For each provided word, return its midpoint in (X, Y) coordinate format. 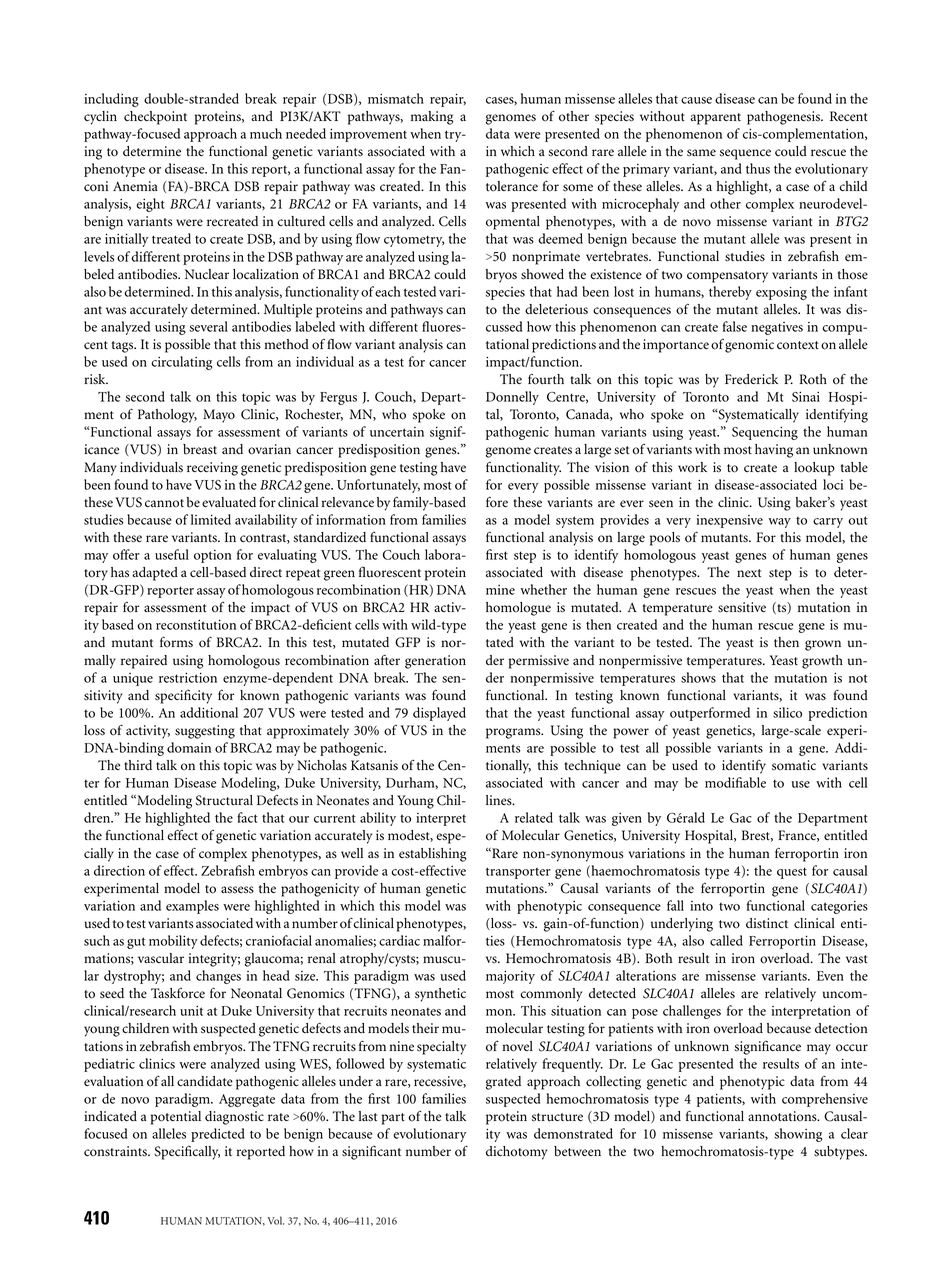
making (432, 118)
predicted (217, 1135)
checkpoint (155, 118)
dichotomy (516, 1153)
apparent (715, 119)
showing (798, 1135)
